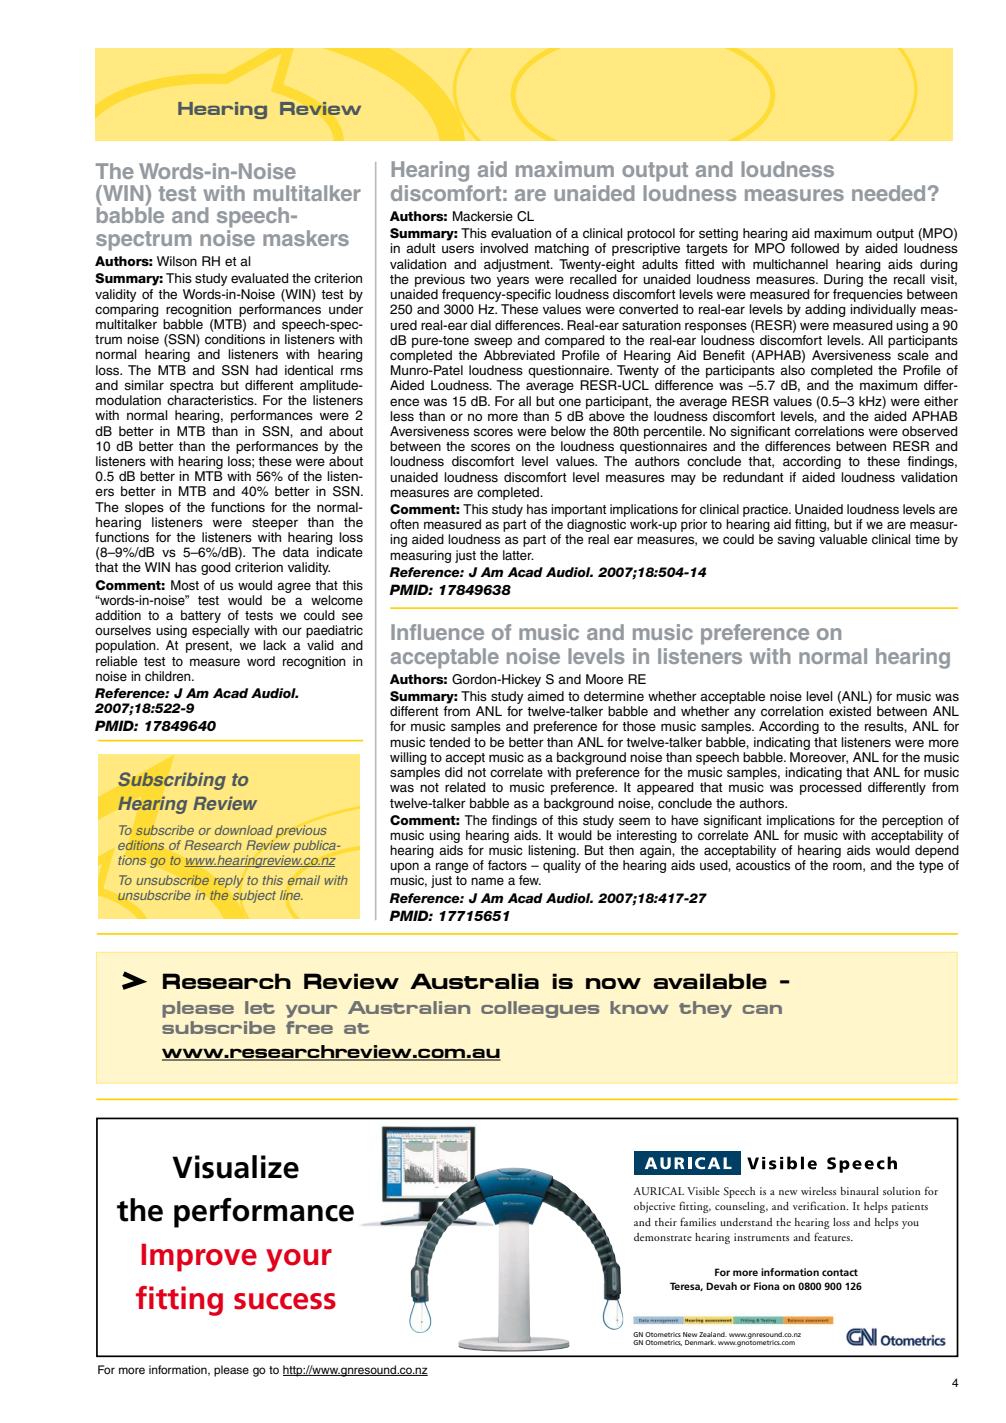 This screenshot has width=1006, height=1423. I want to click on evaluation, so click(521, 233).
